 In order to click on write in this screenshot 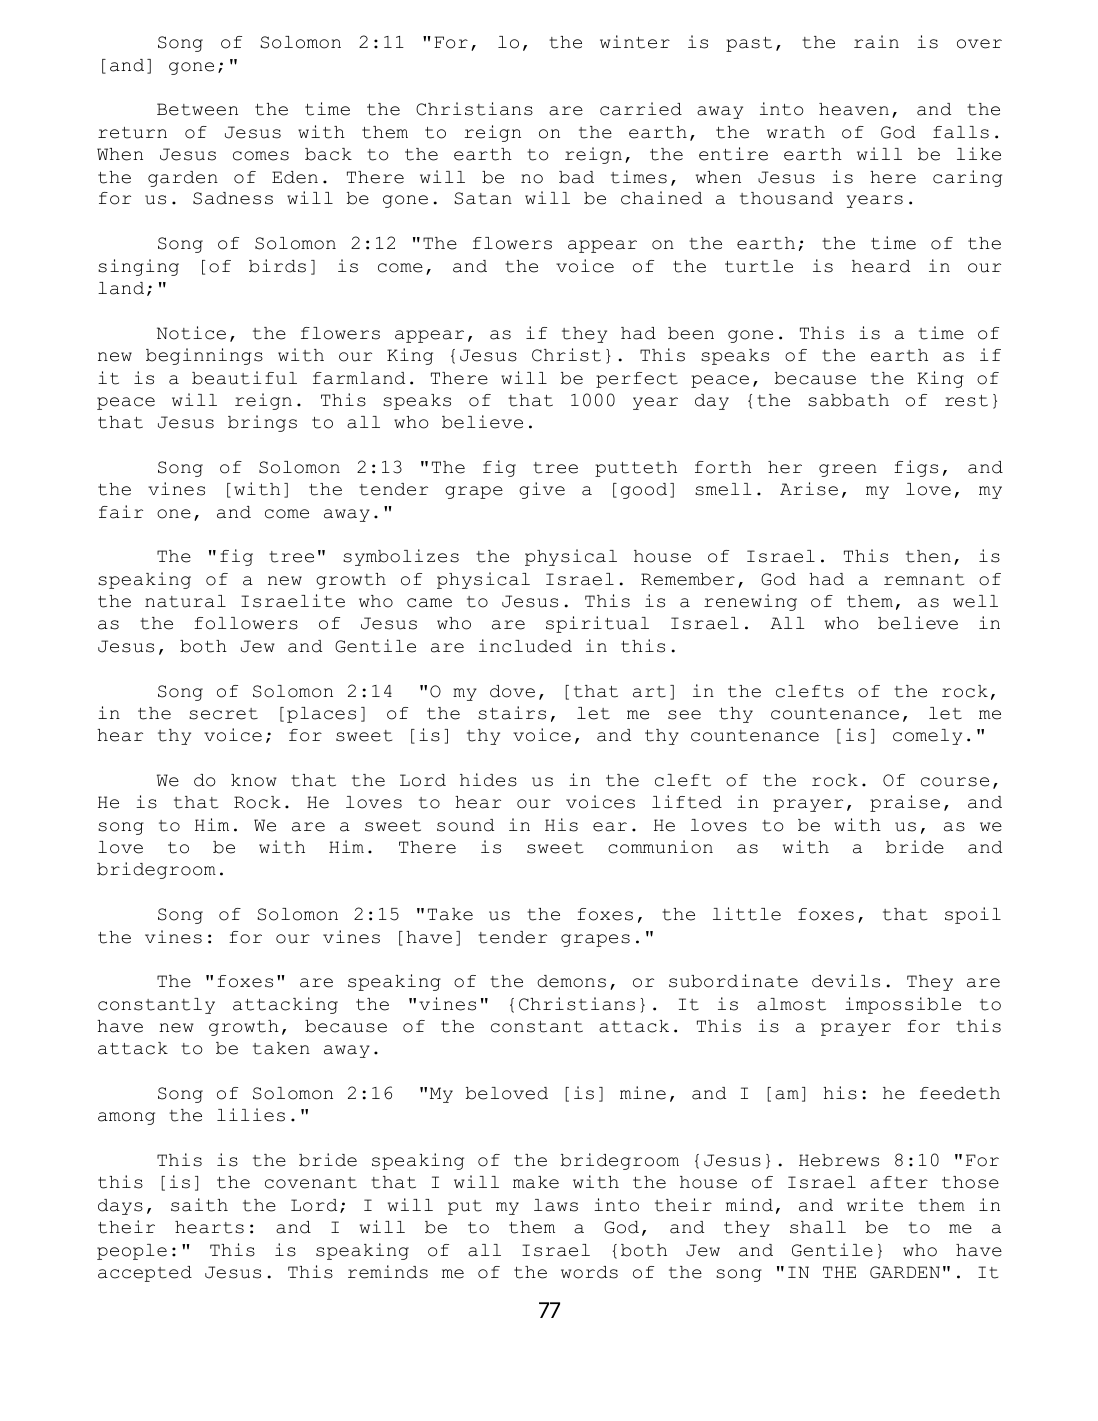, I will do `click(875, 1205)`.
